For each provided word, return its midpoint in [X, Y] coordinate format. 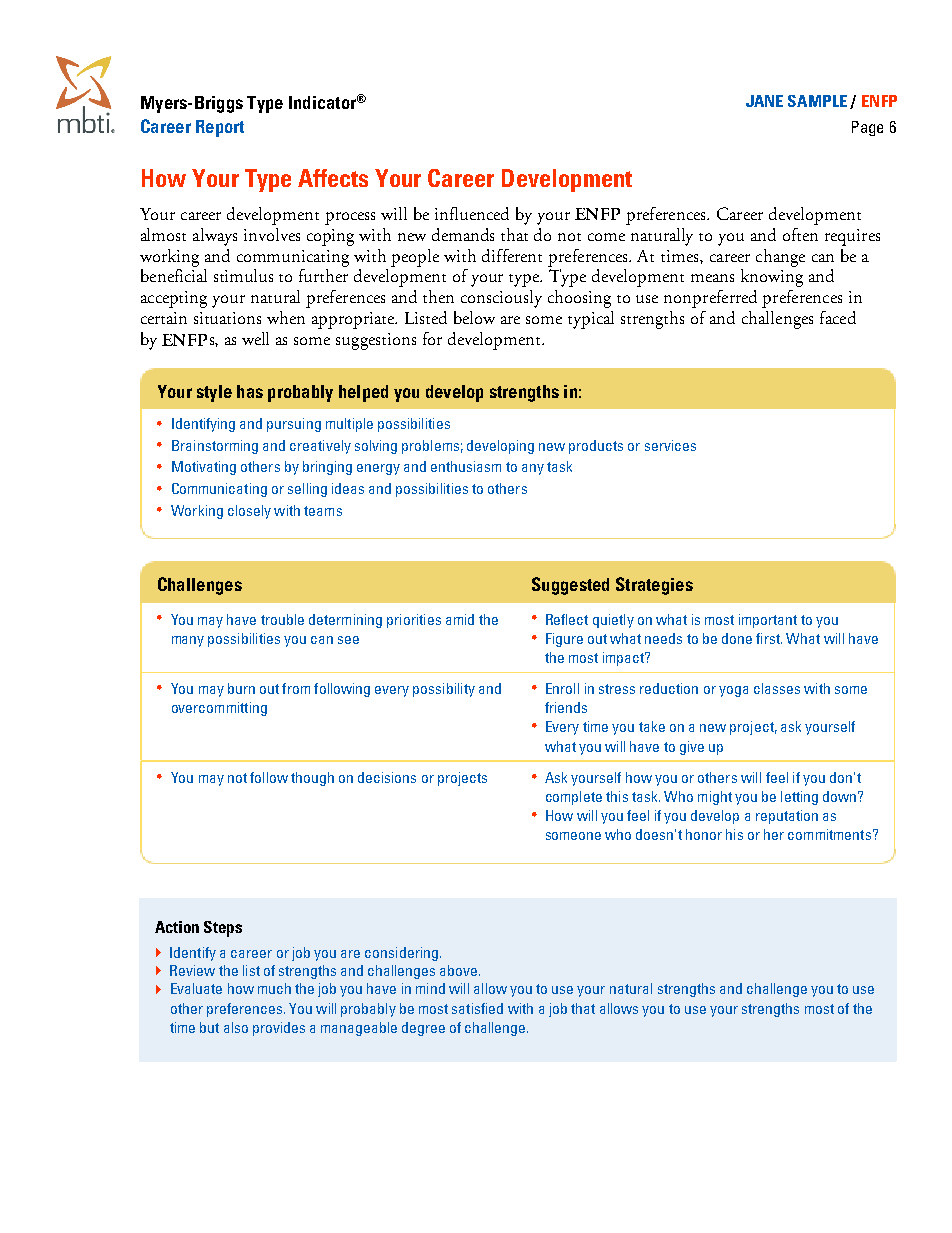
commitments [829, 834]
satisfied [477, 1008]
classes [777, 688]
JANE [764, 101]
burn [241, 688]
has [250, 391]
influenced [472, 213]
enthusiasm [466, 466]
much [274, 988]
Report [220, 128]
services [670, 445]
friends [566, 707]
